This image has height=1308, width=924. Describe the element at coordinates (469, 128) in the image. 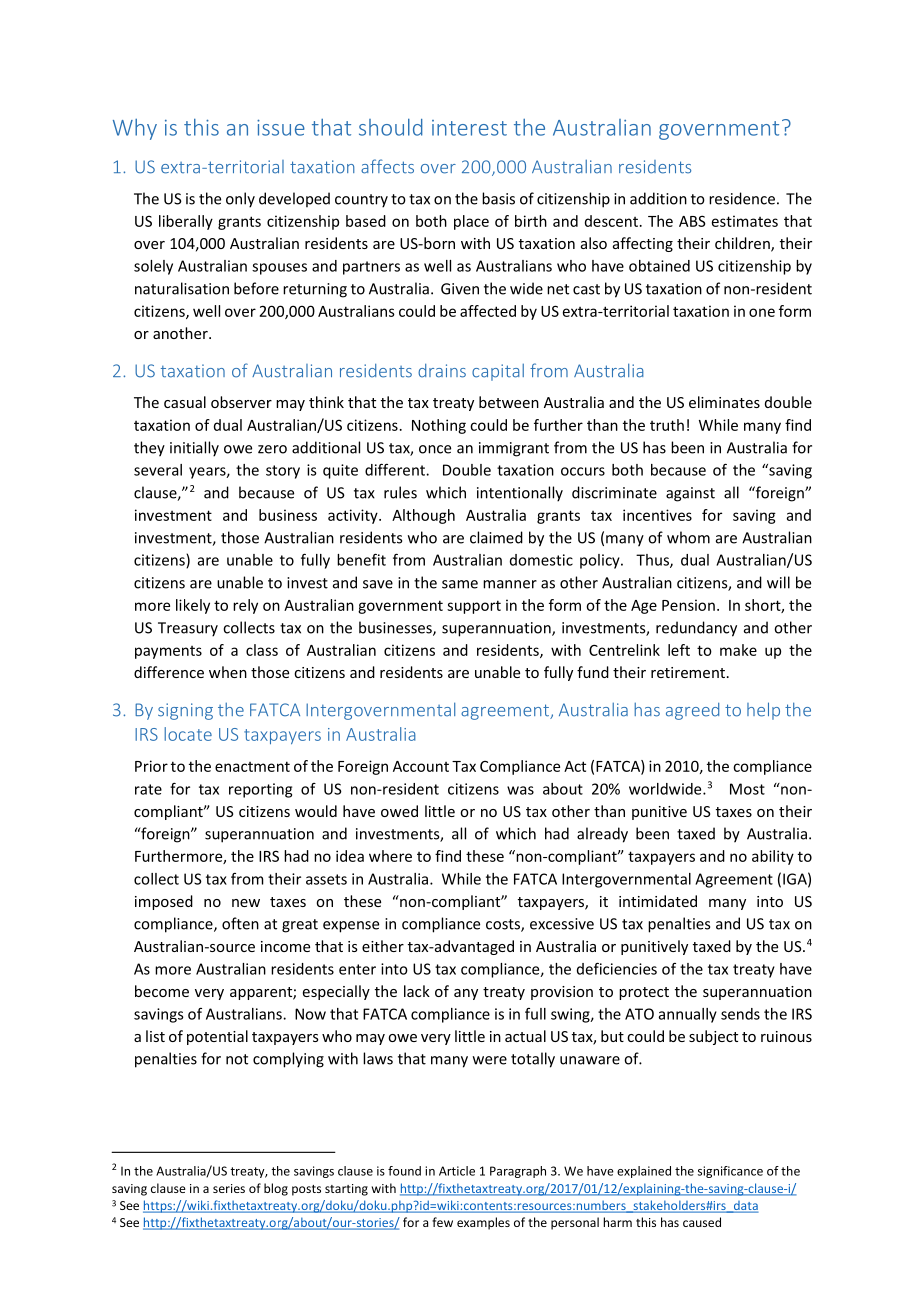

I see `interest` at that location.
